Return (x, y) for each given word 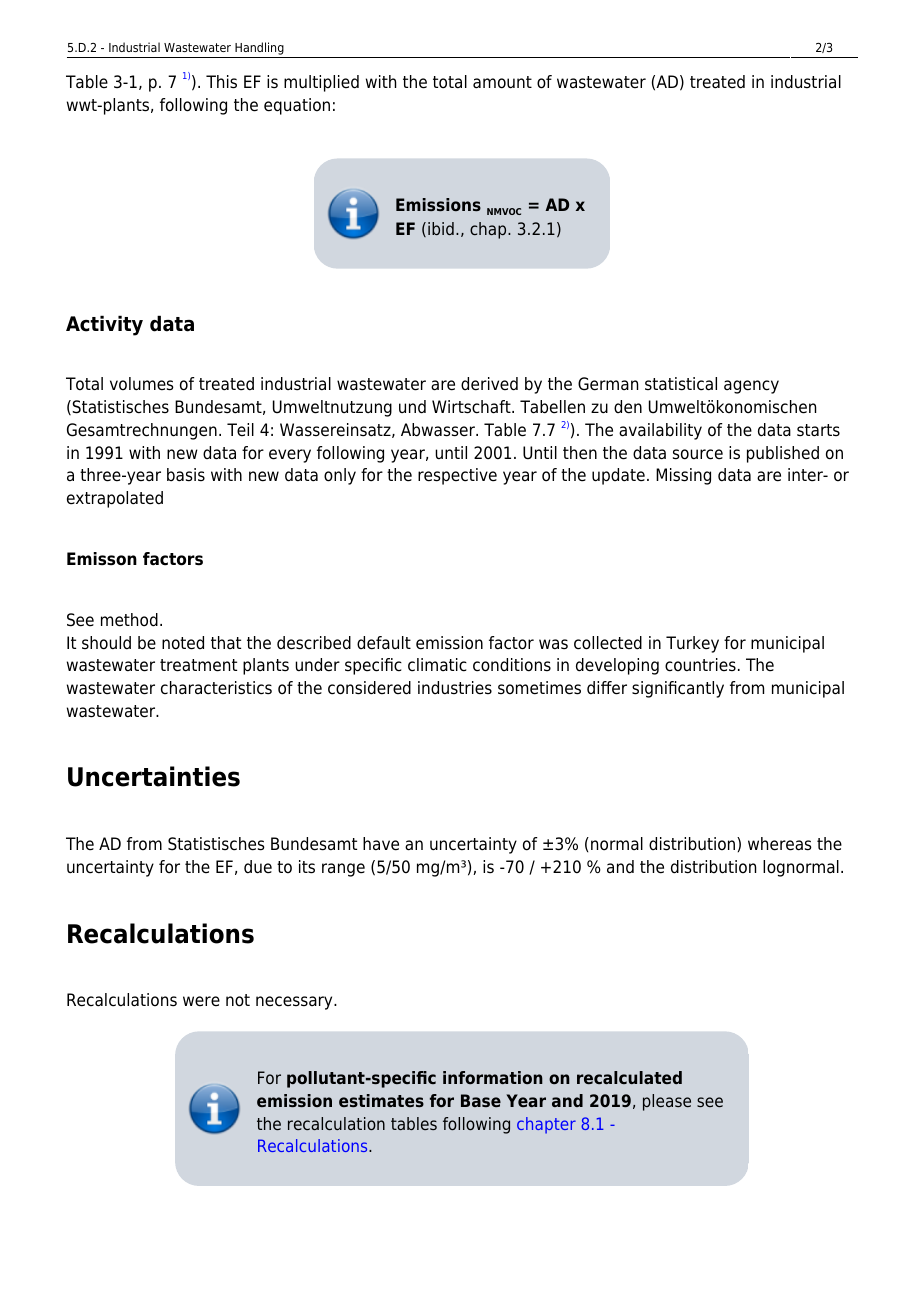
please (667, 1102)
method (129, 620)
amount (502, 82)
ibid (441, 228)
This (221, 82)
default (384, 643)
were (201, 1001)
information (493, 1077)
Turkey (692, 644)
